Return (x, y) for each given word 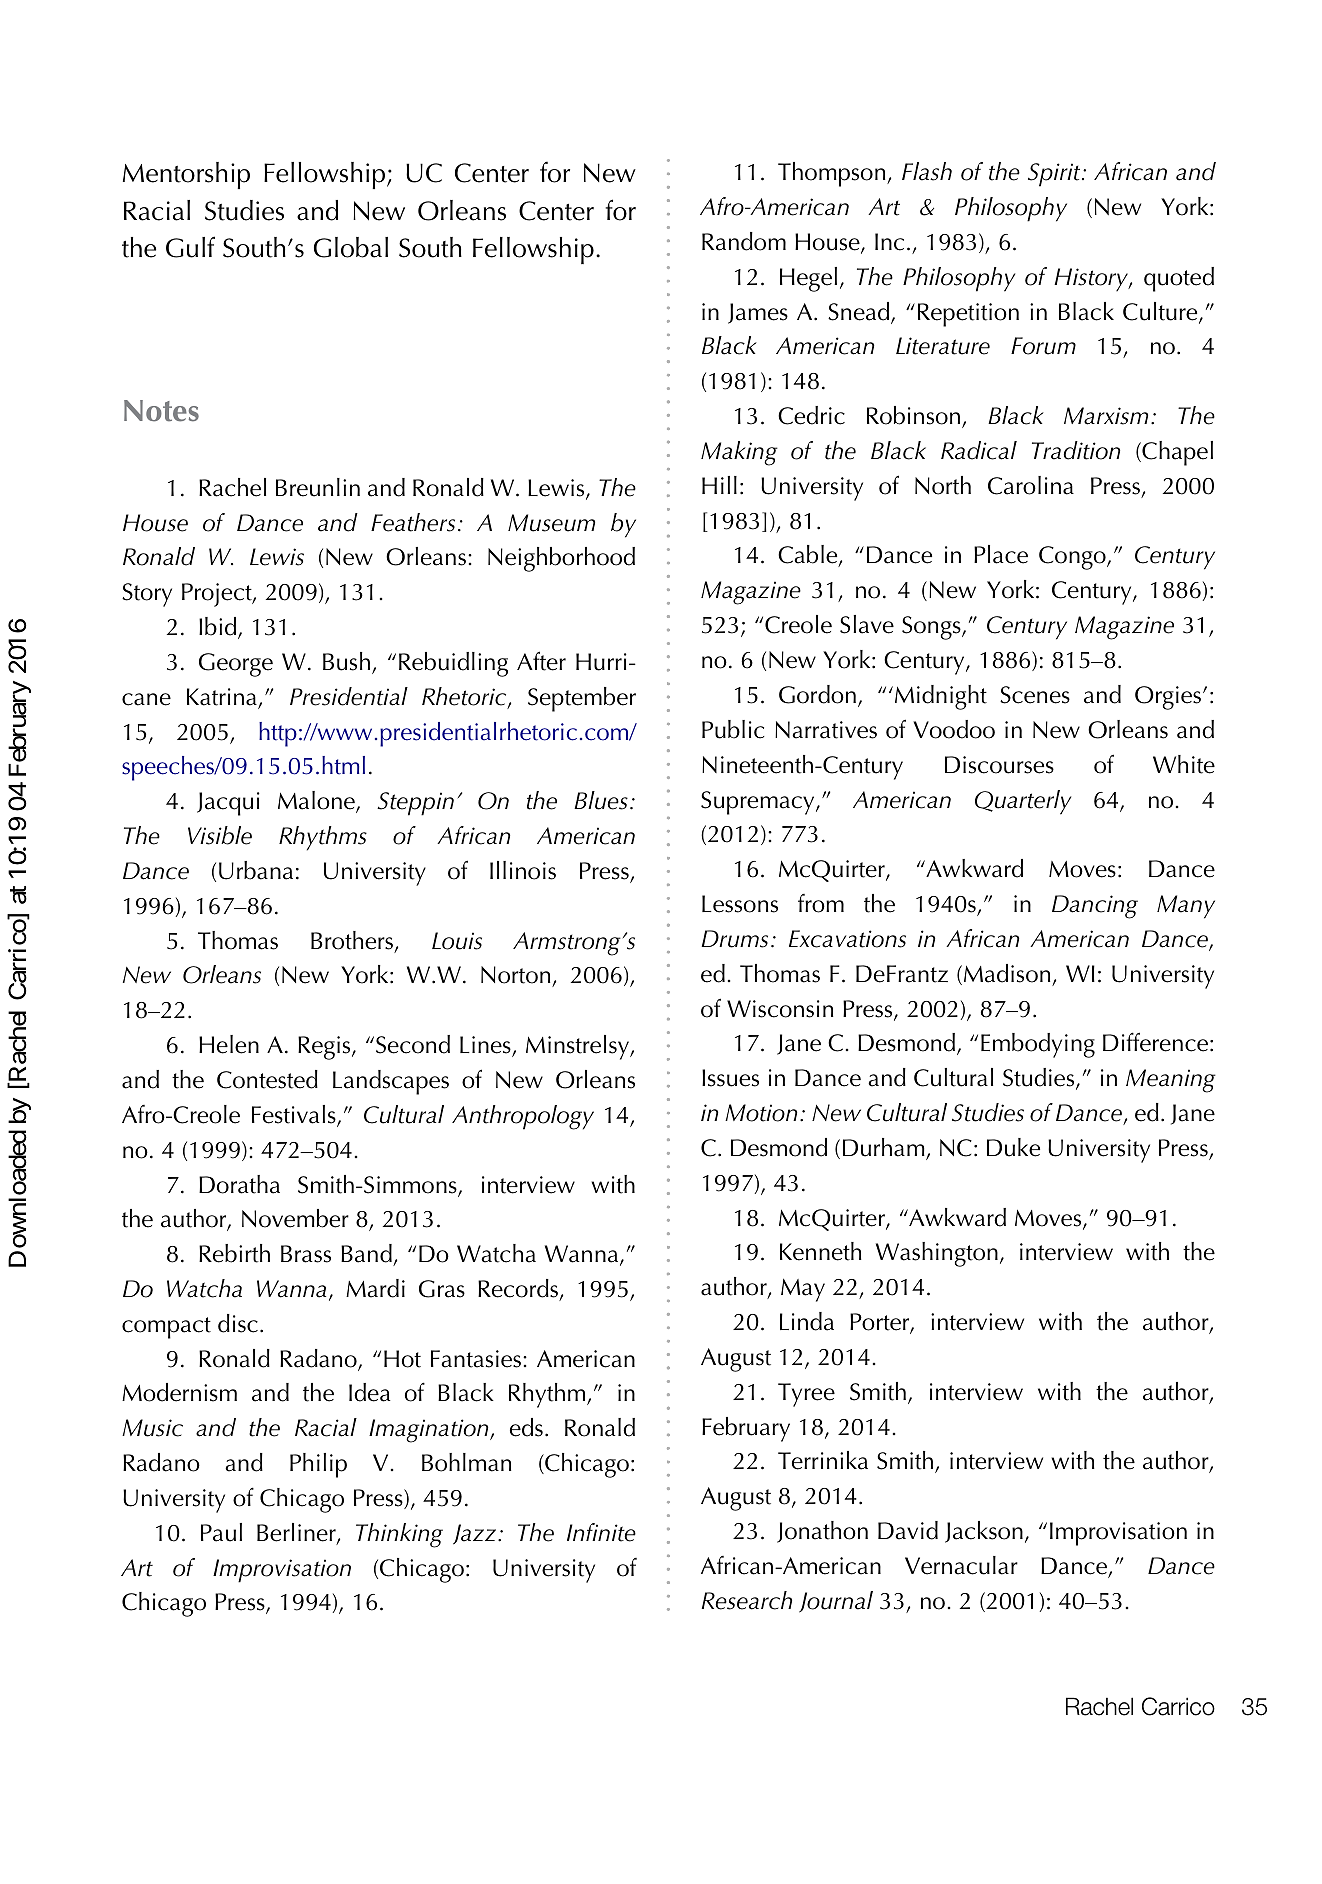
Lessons (740, 904)
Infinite (601, 1532)
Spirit (1055, 175)
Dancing (1095, 907)
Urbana (256, 870)
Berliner (297, 1533)
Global (351, 247)
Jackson (984, 1532)
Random (744, 241)
